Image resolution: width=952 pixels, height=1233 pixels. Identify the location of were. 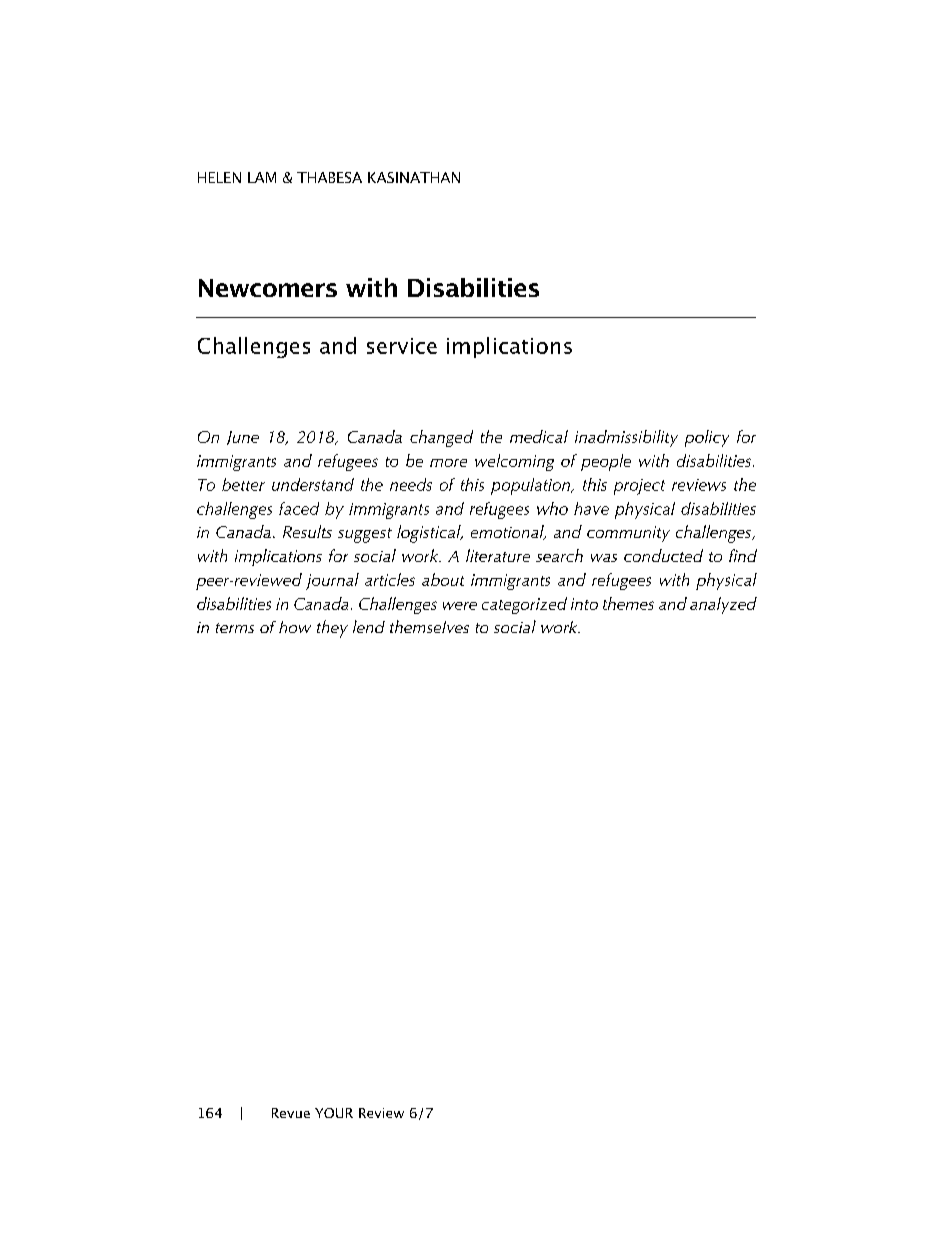
(460, 606).
